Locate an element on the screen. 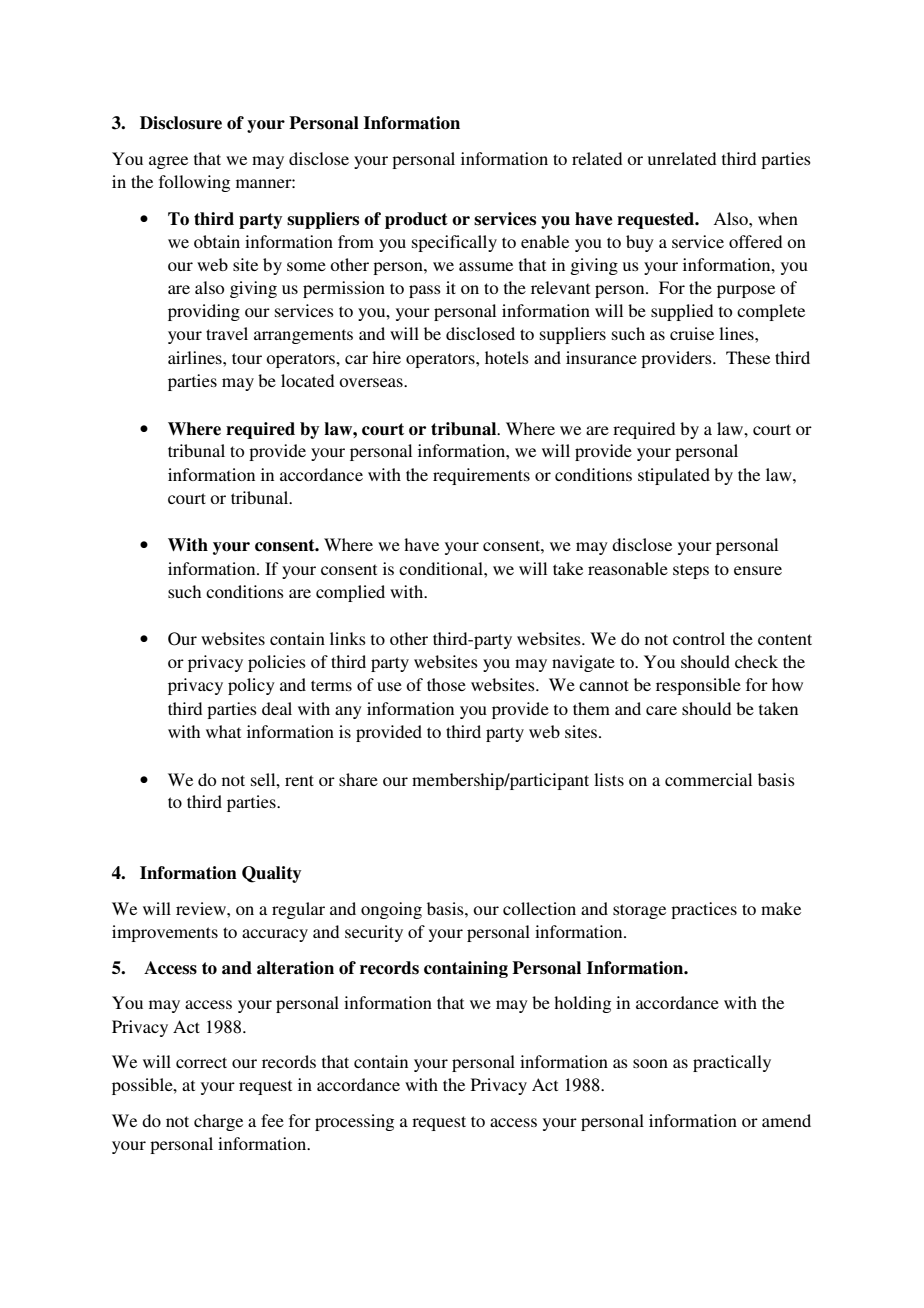 The image size is (924, 1308). travel is located at coordinates (227, 333).
